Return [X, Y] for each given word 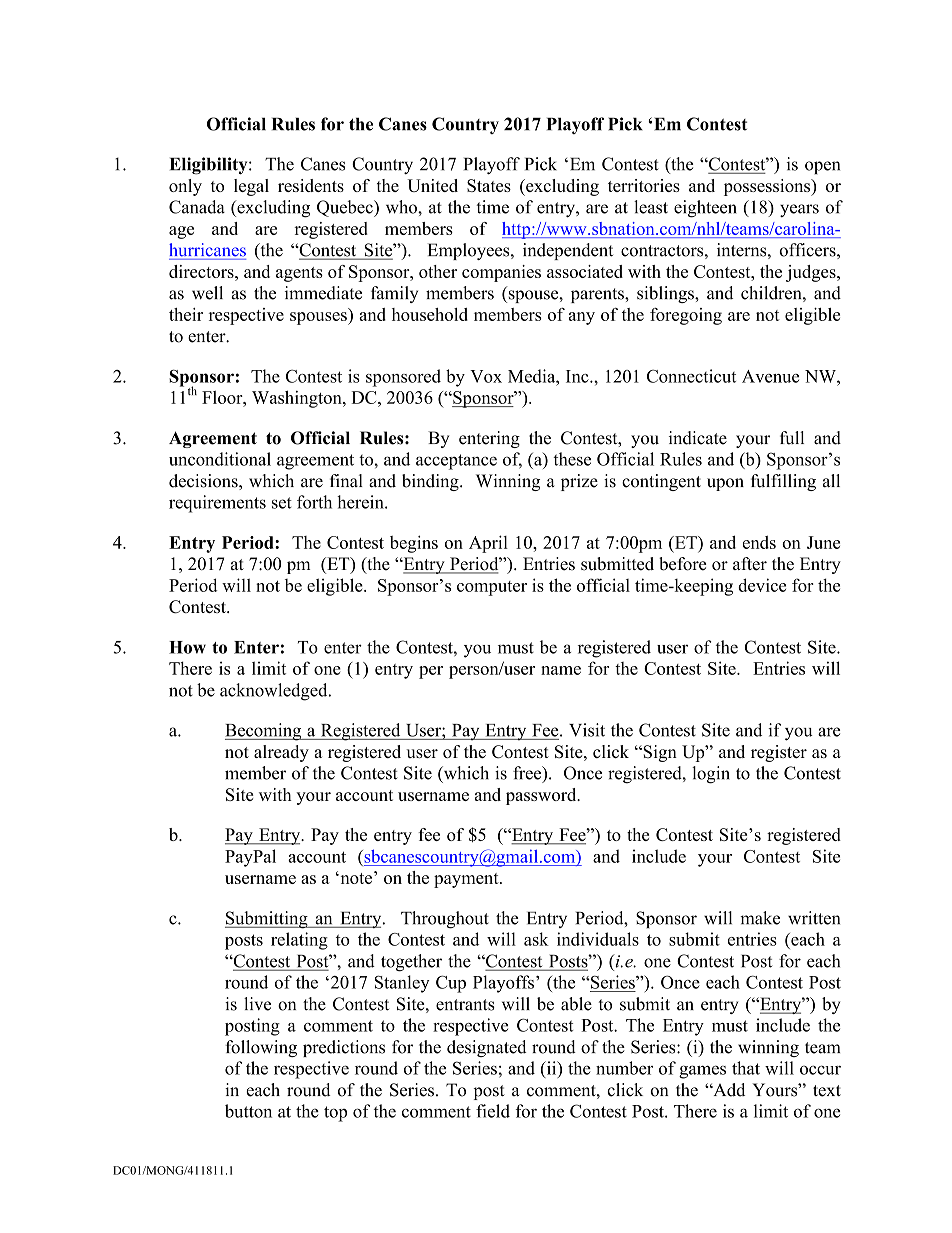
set [282, 503]
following [261, 1048]
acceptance [456, 462]
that [746, 1068]
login [711, 775]
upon [725, 484]
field [493, 1111]
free [528, 774]
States [489, 185]
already [281, 753]
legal [251, 187]
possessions [768, 187]
